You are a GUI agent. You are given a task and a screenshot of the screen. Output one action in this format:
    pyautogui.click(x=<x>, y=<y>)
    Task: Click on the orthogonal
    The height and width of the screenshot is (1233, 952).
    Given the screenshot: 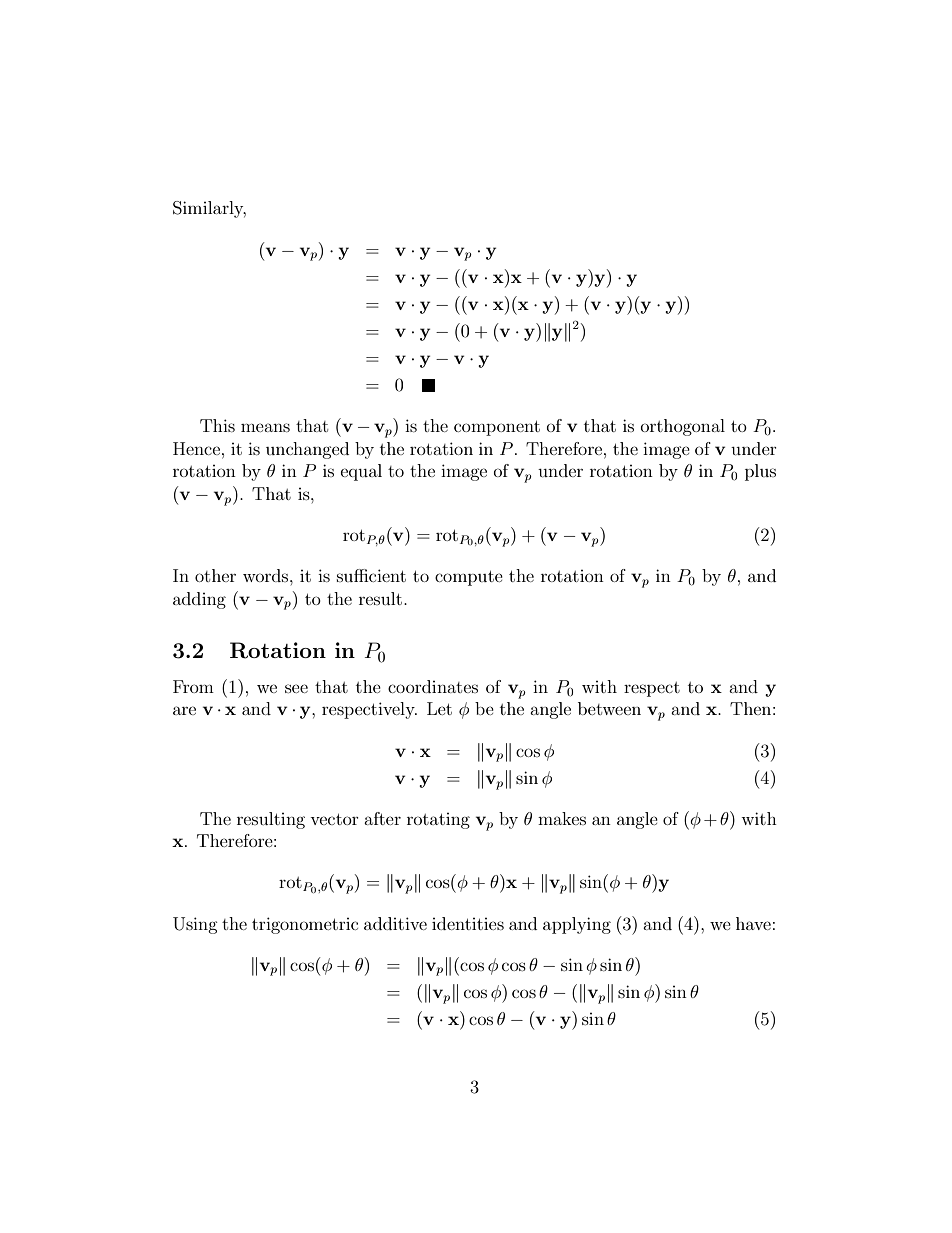 What is the action you would take?
    pyautogui.click(x=683, y=427)
